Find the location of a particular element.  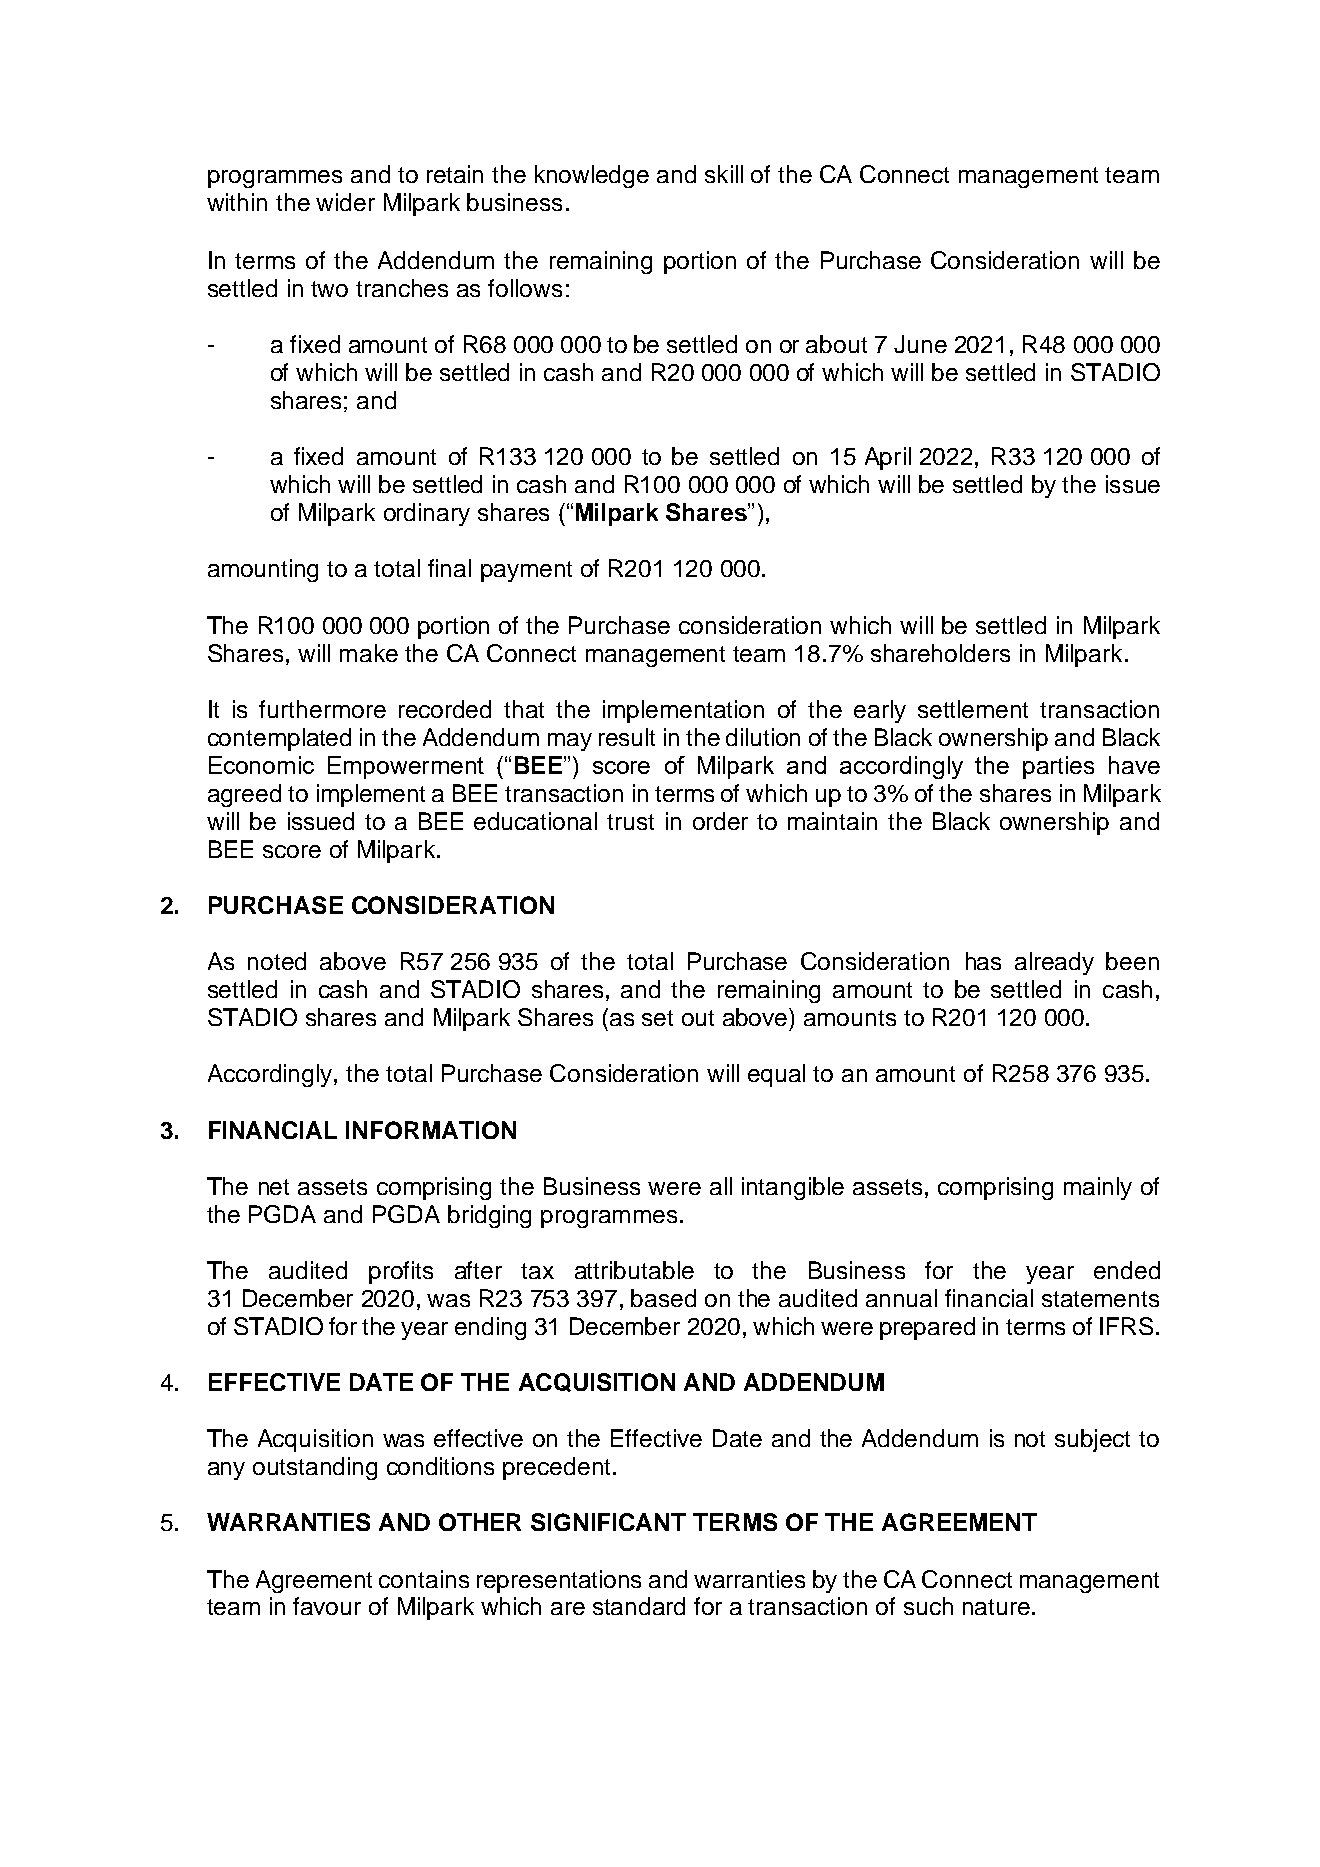

June is located at coordinates (920, 344).
